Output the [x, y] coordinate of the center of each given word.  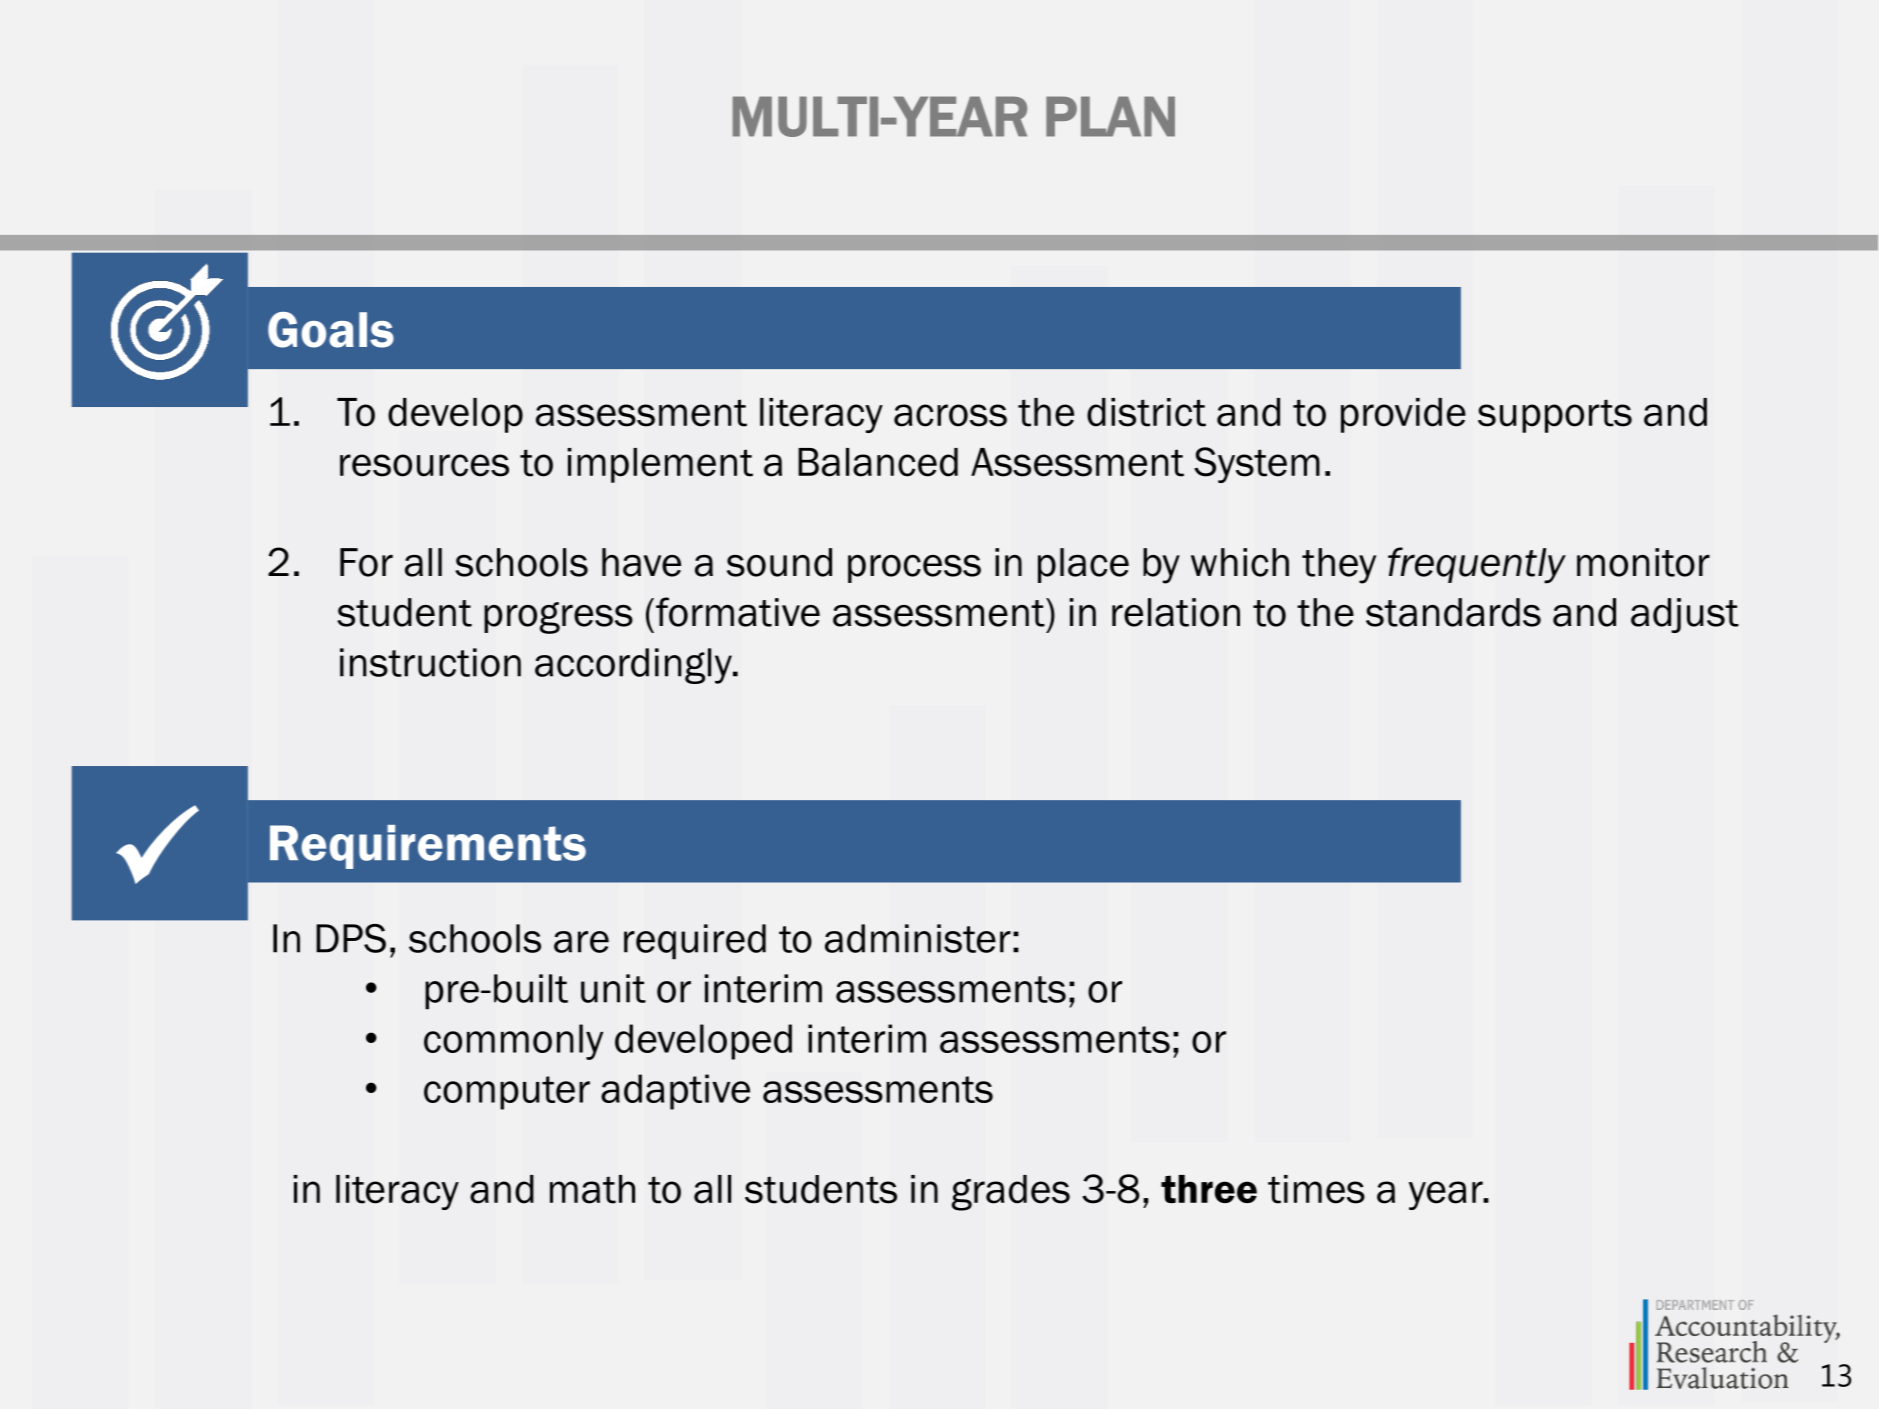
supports [1555, 416]
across [950, 415]
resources [424, 465]
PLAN [1110, 116]
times [1316, 1189]
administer [918, 938]
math [592, 1189]
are [581, 942]
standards [1453, 612]
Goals [331, 330]
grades [1011, 1193]
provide [1403, 415]
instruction [430, 662]
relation [1176, 612]
